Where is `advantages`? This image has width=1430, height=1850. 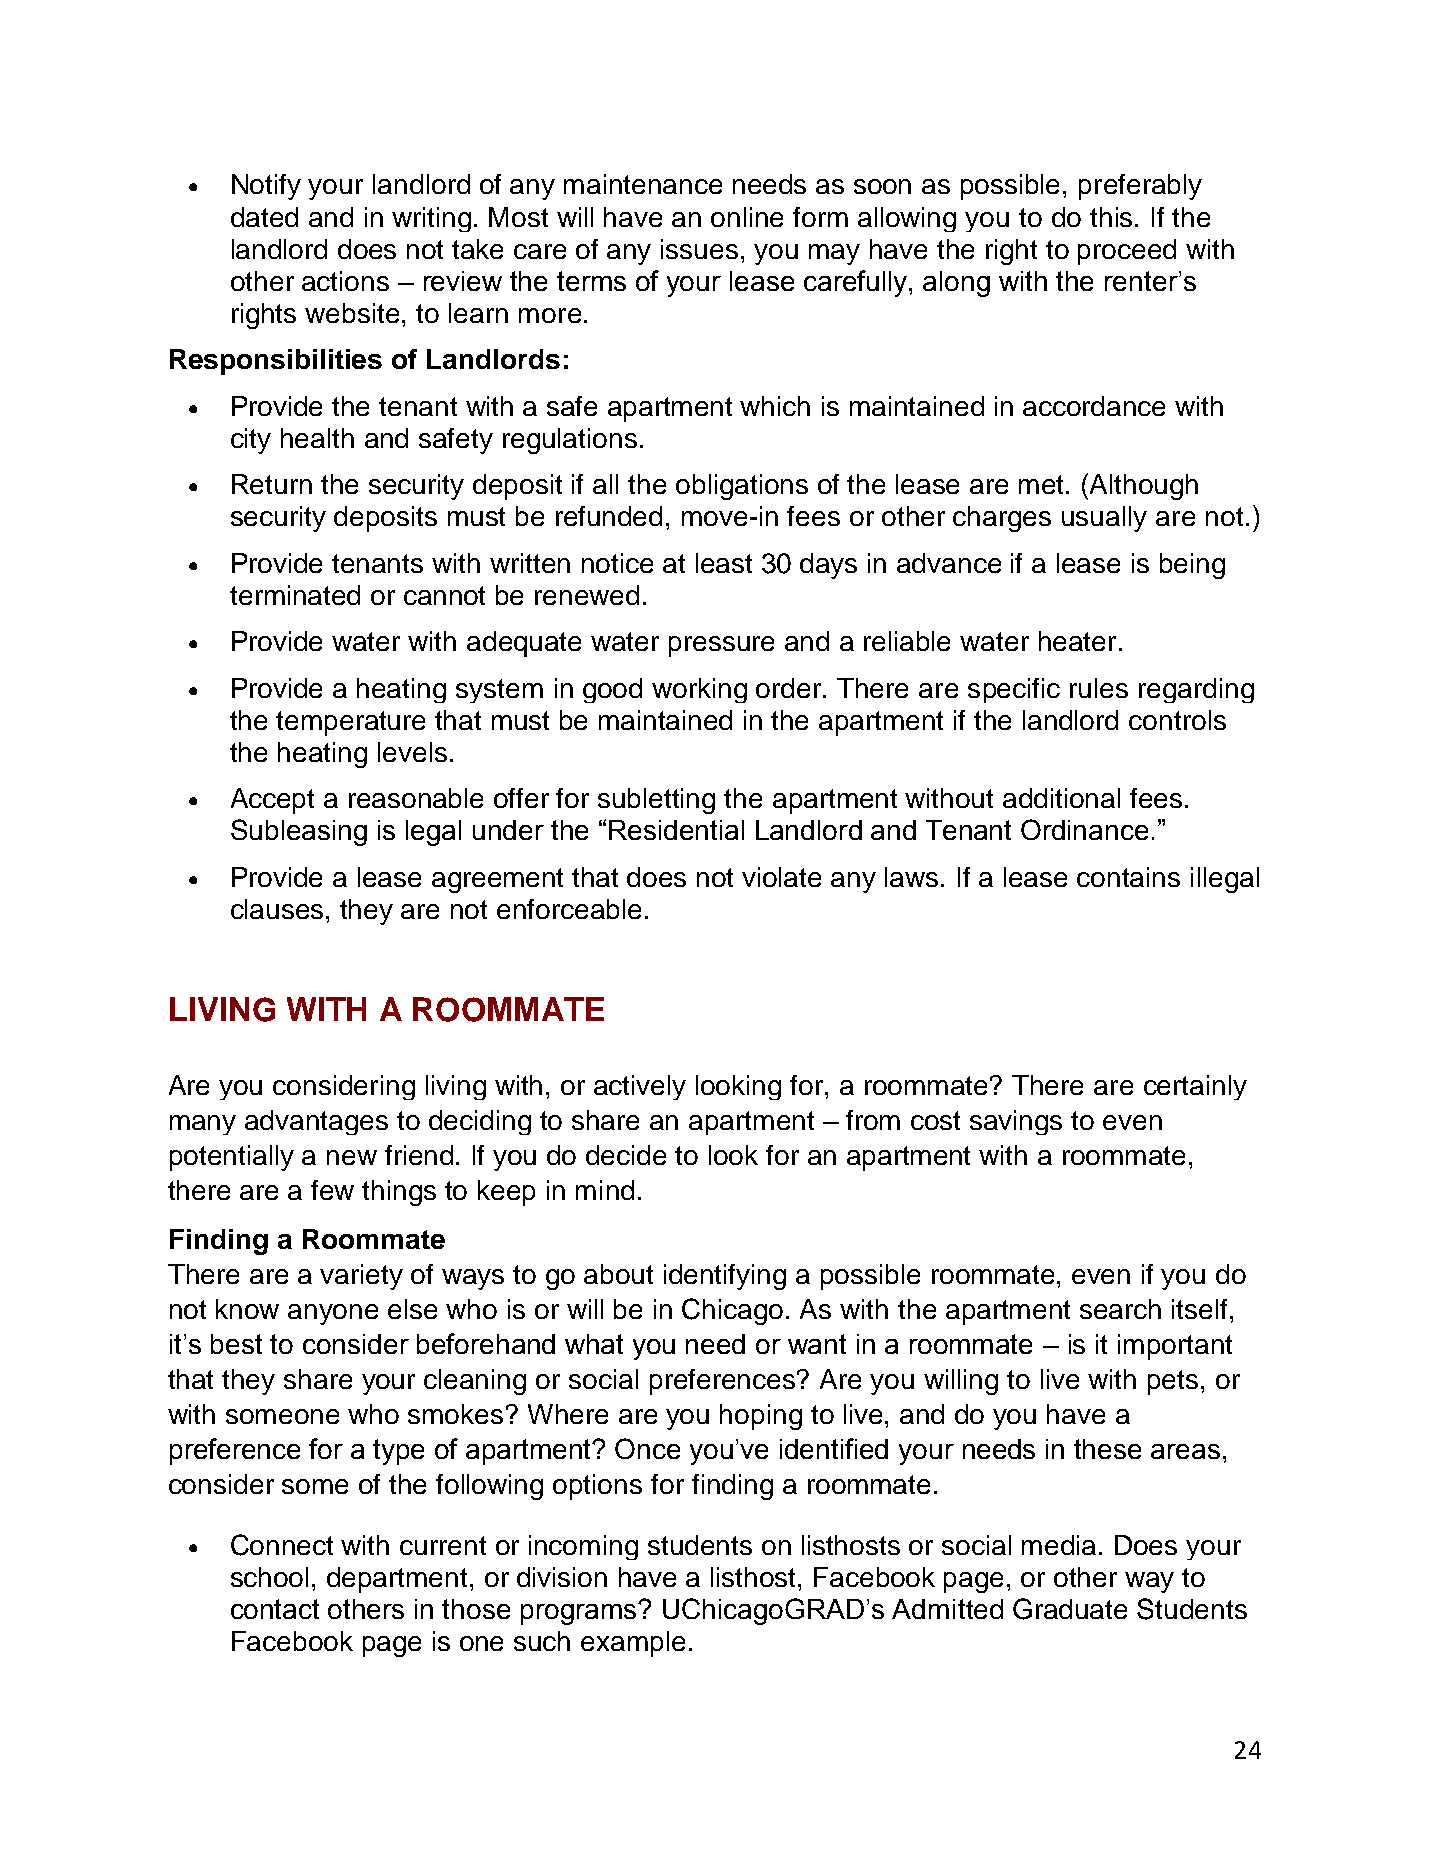
advantages is located at coordinates (316, 1122).
